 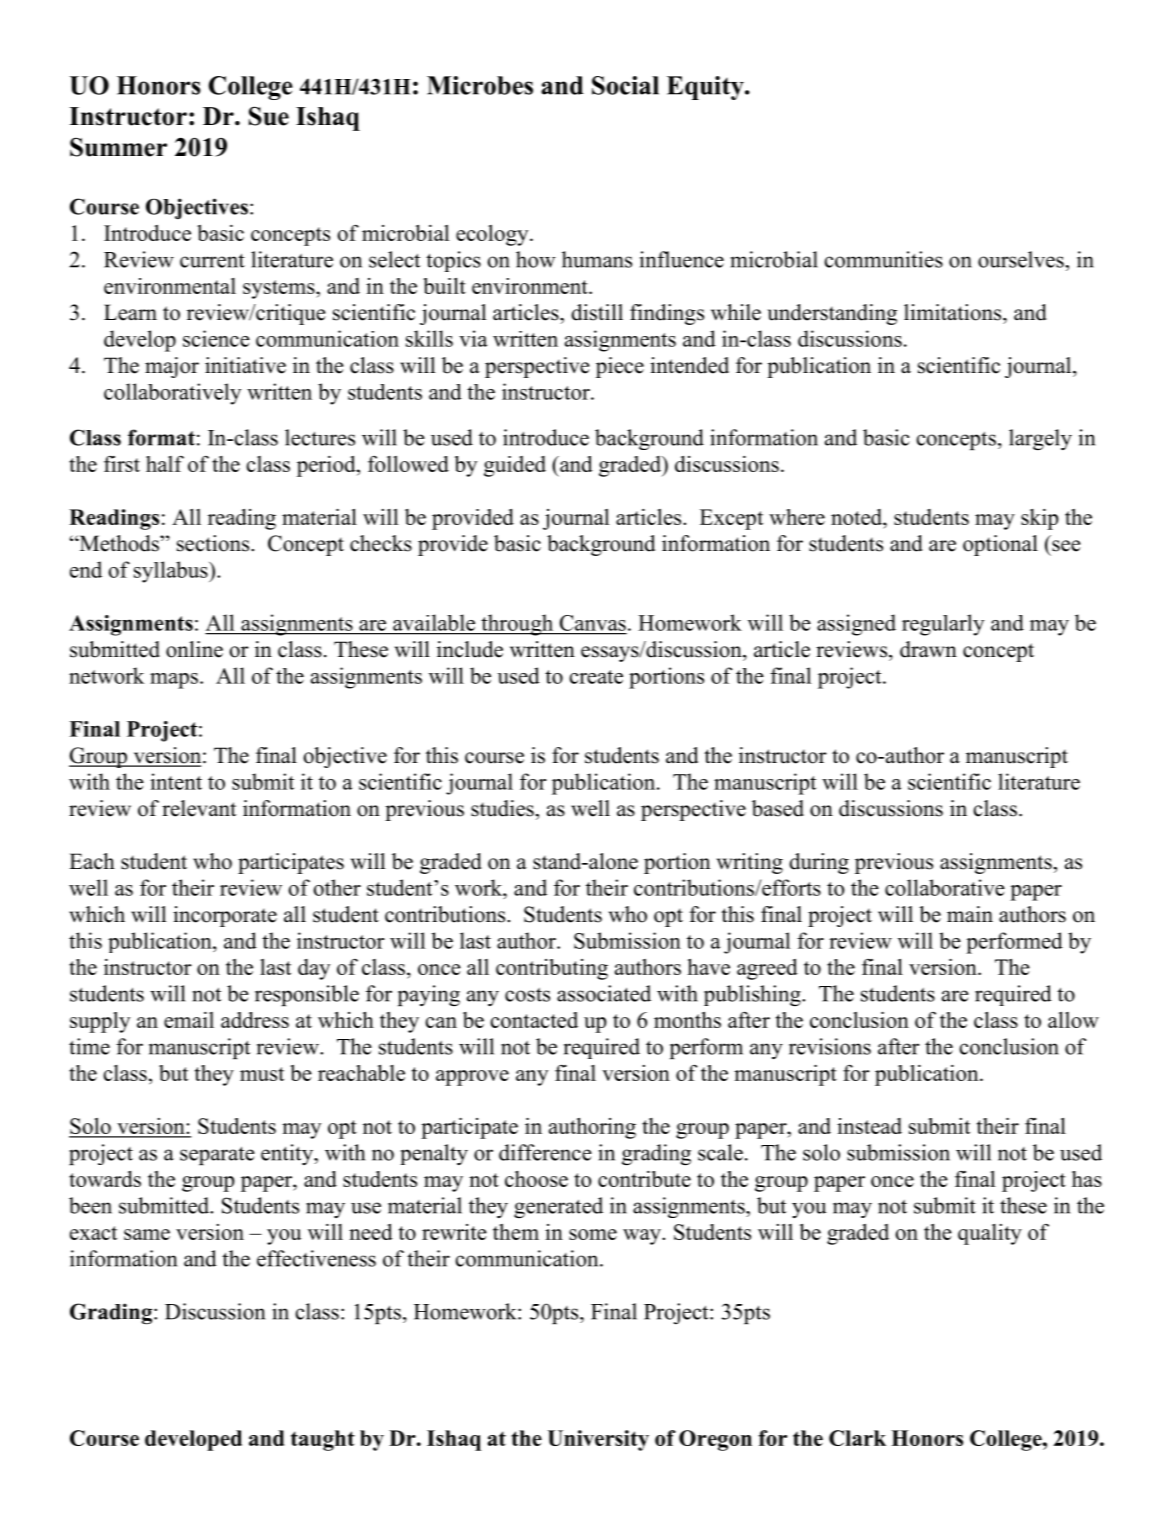 I want to click on optional, so click(x=1000, y=545).
